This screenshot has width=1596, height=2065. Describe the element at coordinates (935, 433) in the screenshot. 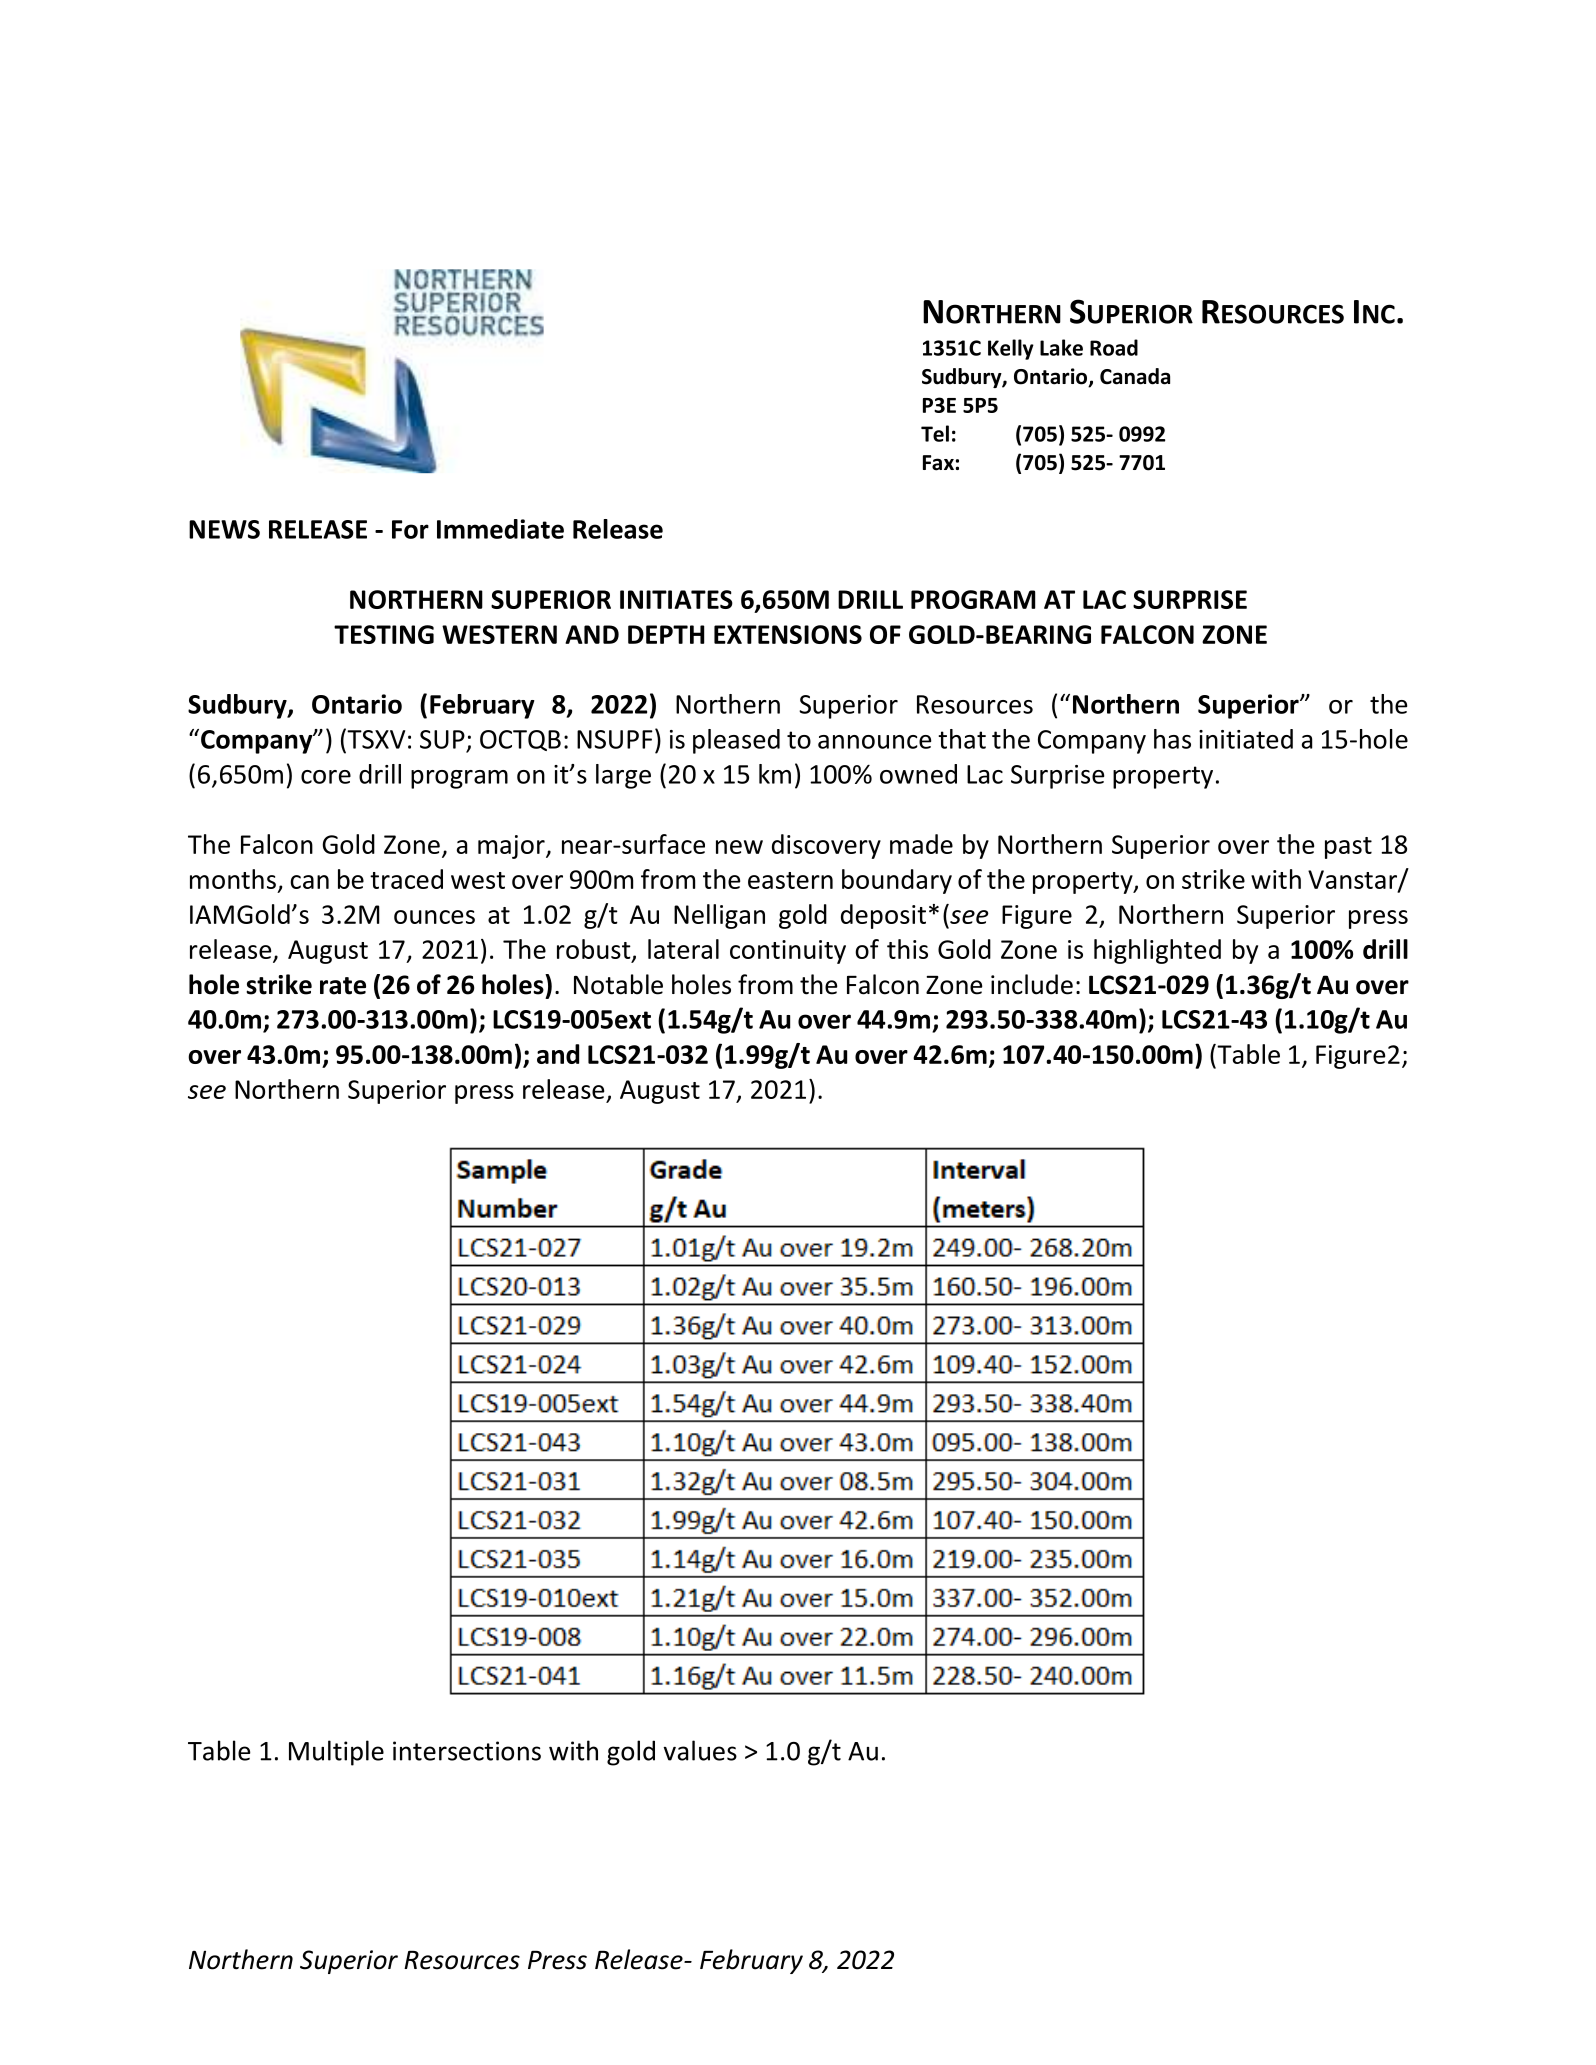

I see `Tel` at that location.
